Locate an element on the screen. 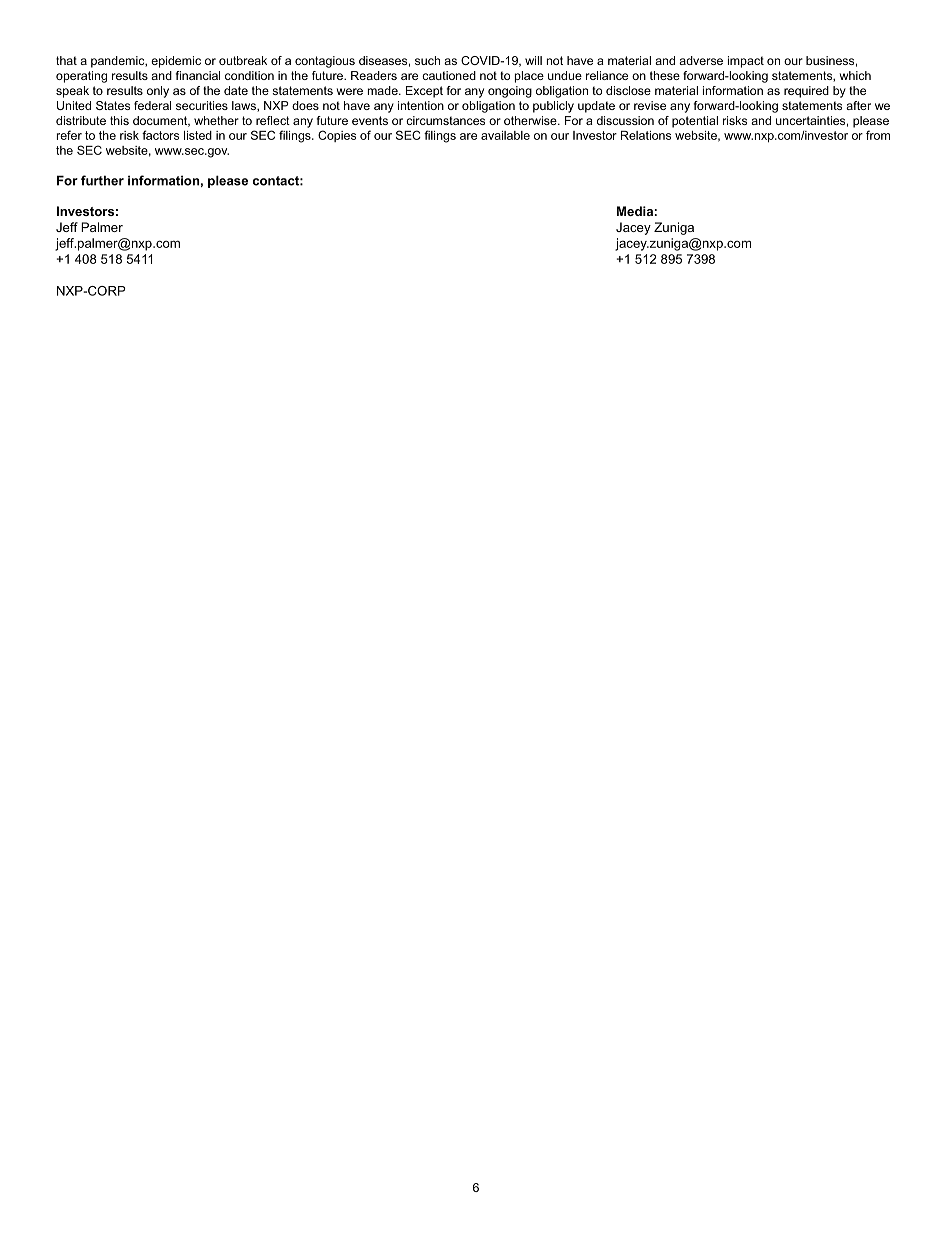 The height and width of the screenshot is (1233, 952). Copies is located at coordinates (337, 136).
